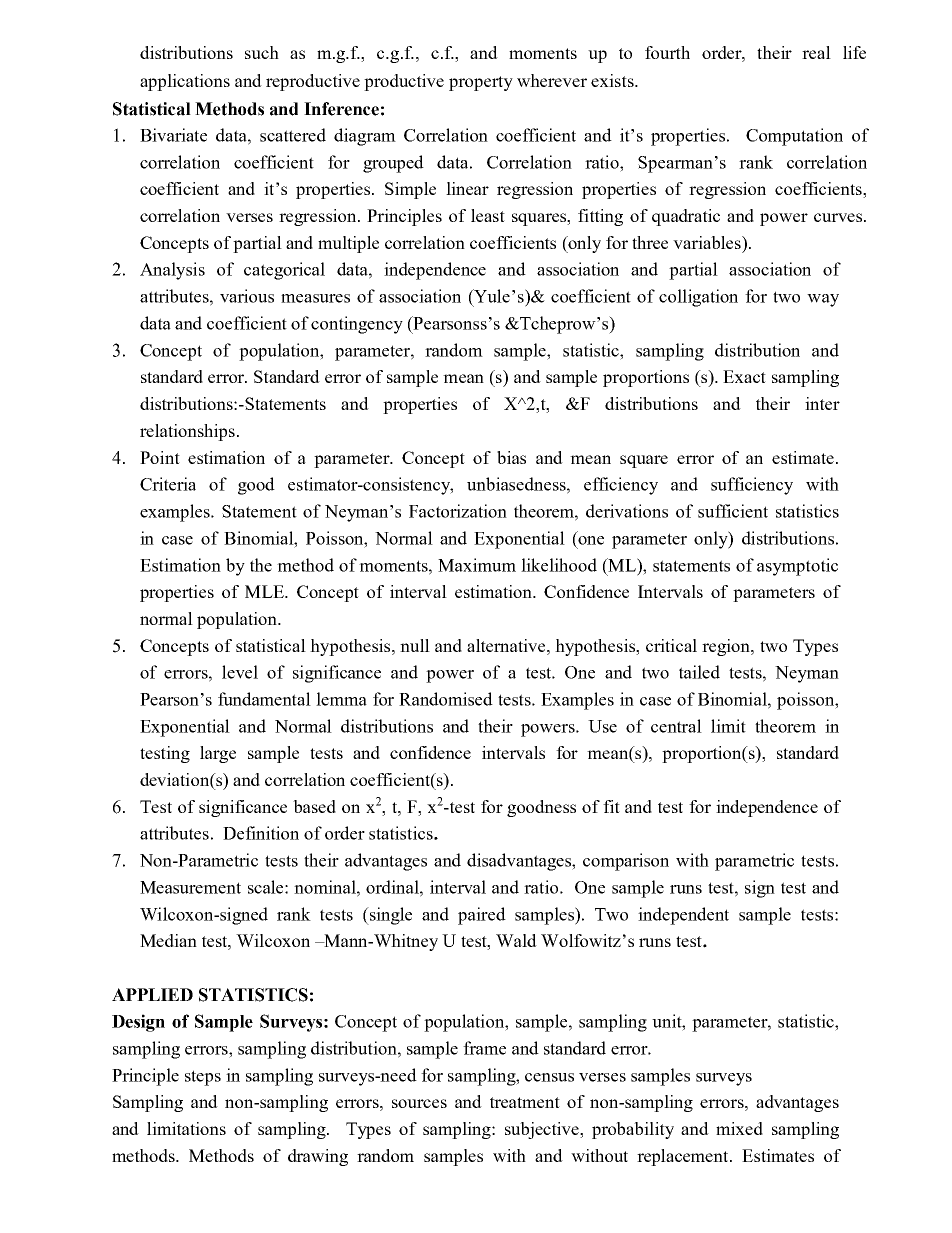 The width and height of the document is (952, 1233). I want to click on property, so click(481, 83).
